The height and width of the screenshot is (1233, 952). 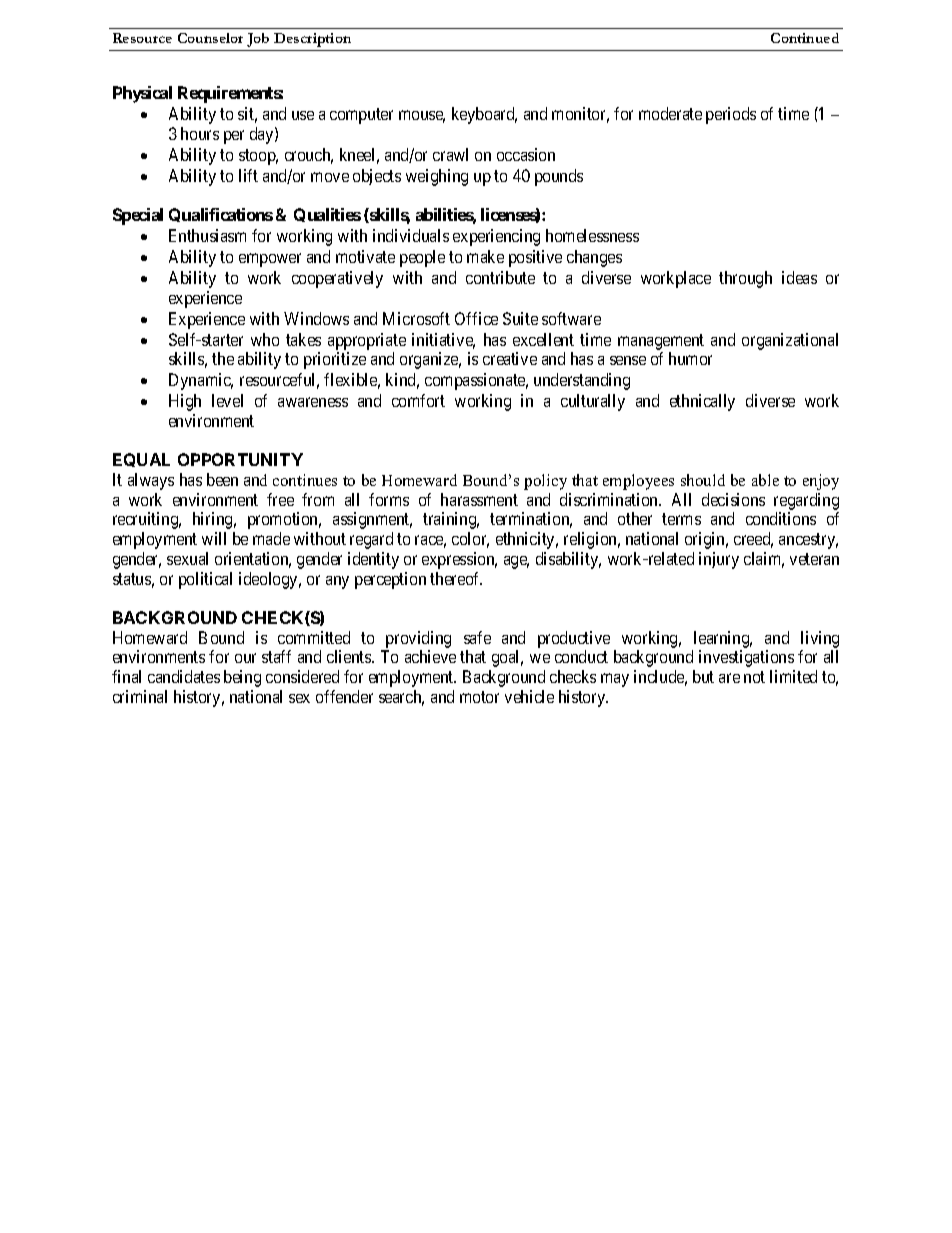 I want to click on Continued, so click(x=805, y=38).
